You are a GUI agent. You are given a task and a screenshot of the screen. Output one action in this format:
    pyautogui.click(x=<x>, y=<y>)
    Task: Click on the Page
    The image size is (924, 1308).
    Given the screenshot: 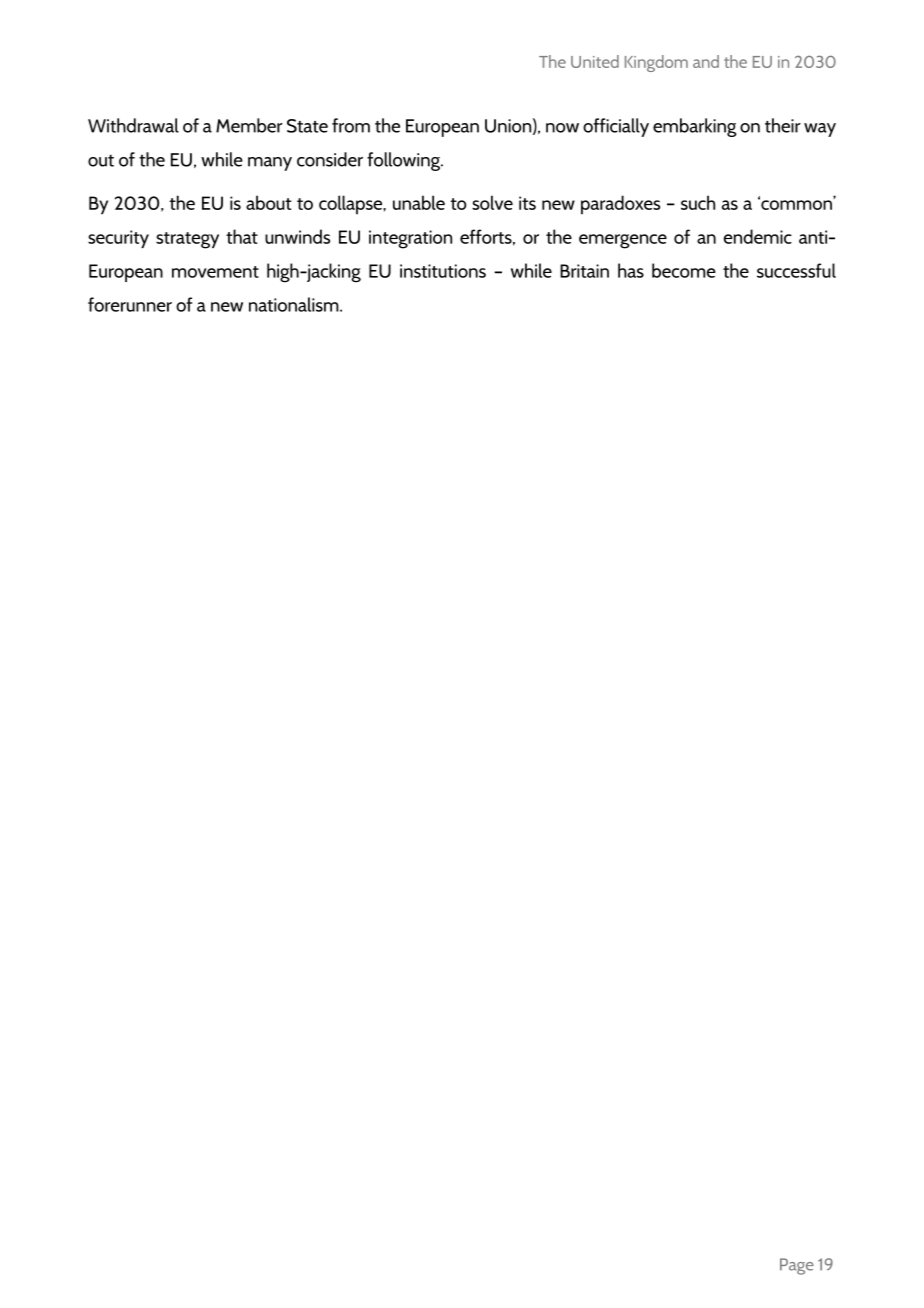 What is the action you would take?
    pyautogui.click(x=797, y=1266)
